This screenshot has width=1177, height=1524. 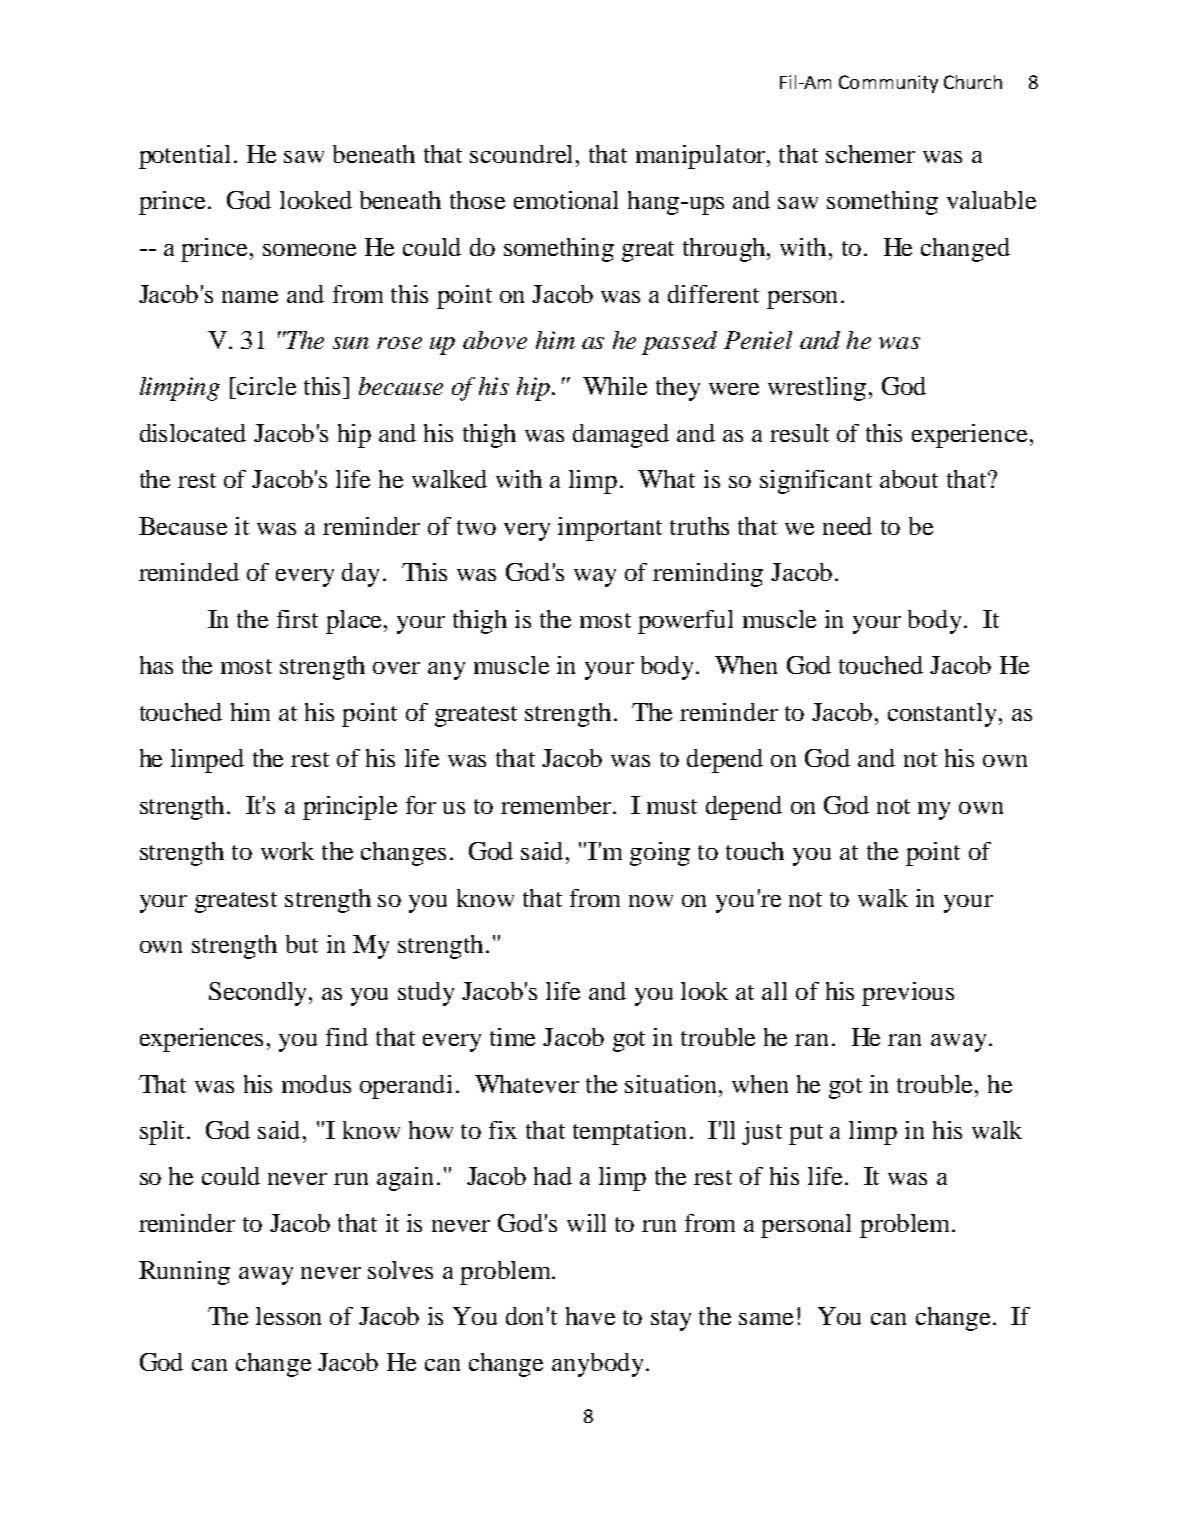 What do you see at coordinates (288, 1316) in the screenshot?
I see `lesson` at bounding box center [288, 1316].
